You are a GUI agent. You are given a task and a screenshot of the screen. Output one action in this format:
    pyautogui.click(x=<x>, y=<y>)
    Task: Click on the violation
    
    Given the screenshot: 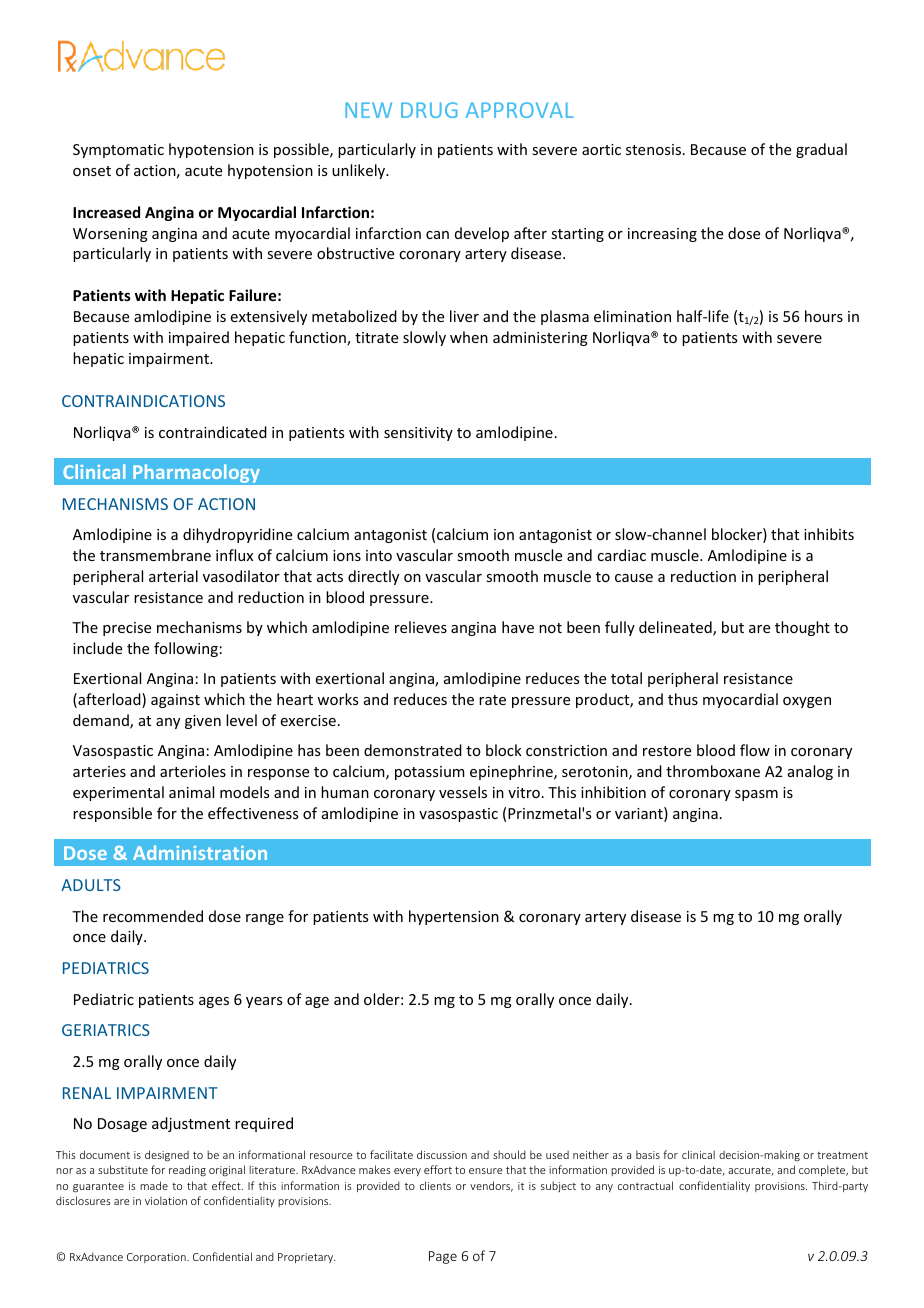 What is the action you would take?
    pyautogui.click(x=166, y=1200)
